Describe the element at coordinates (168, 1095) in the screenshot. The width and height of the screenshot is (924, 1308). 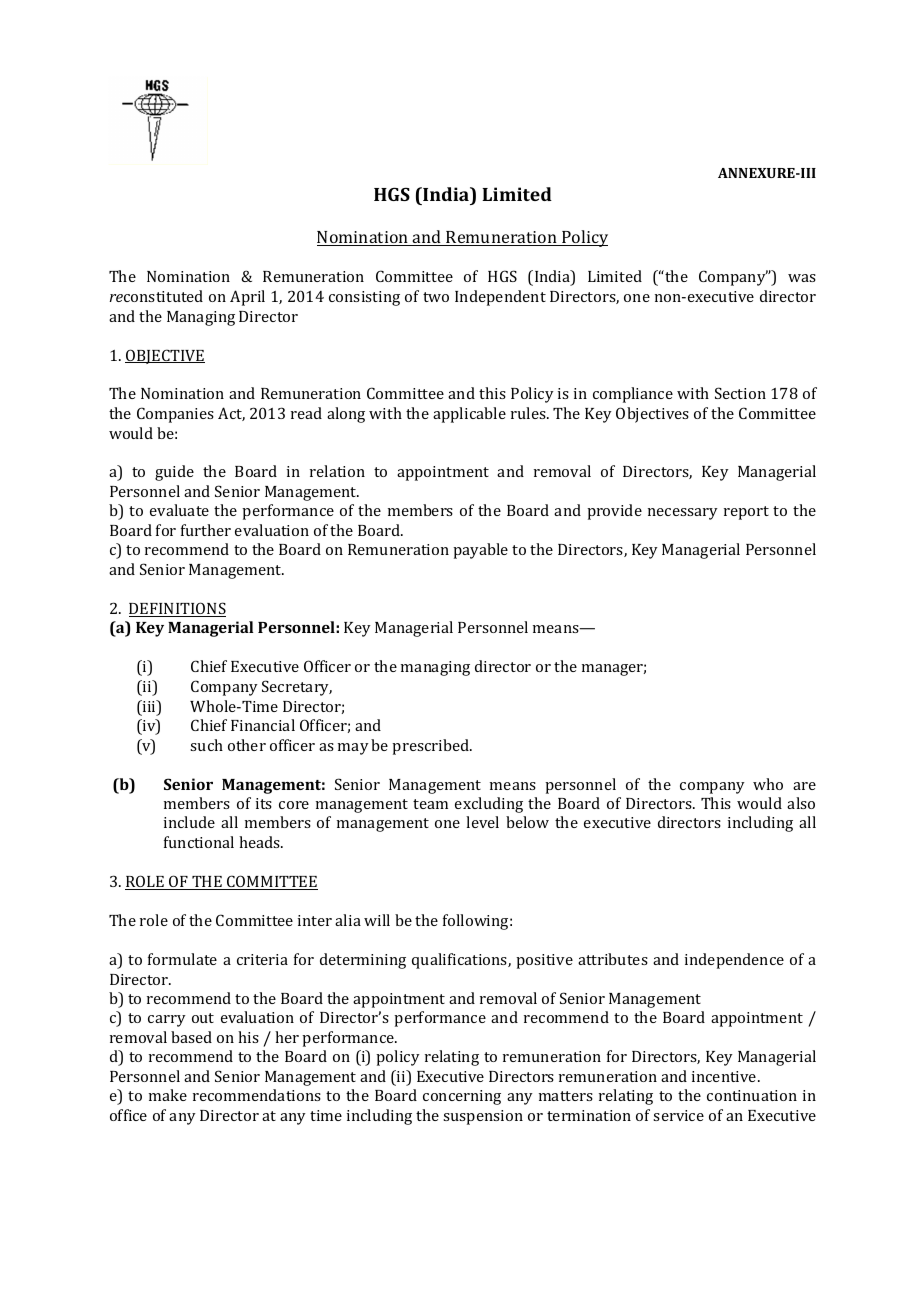
I see `make` at that location.
